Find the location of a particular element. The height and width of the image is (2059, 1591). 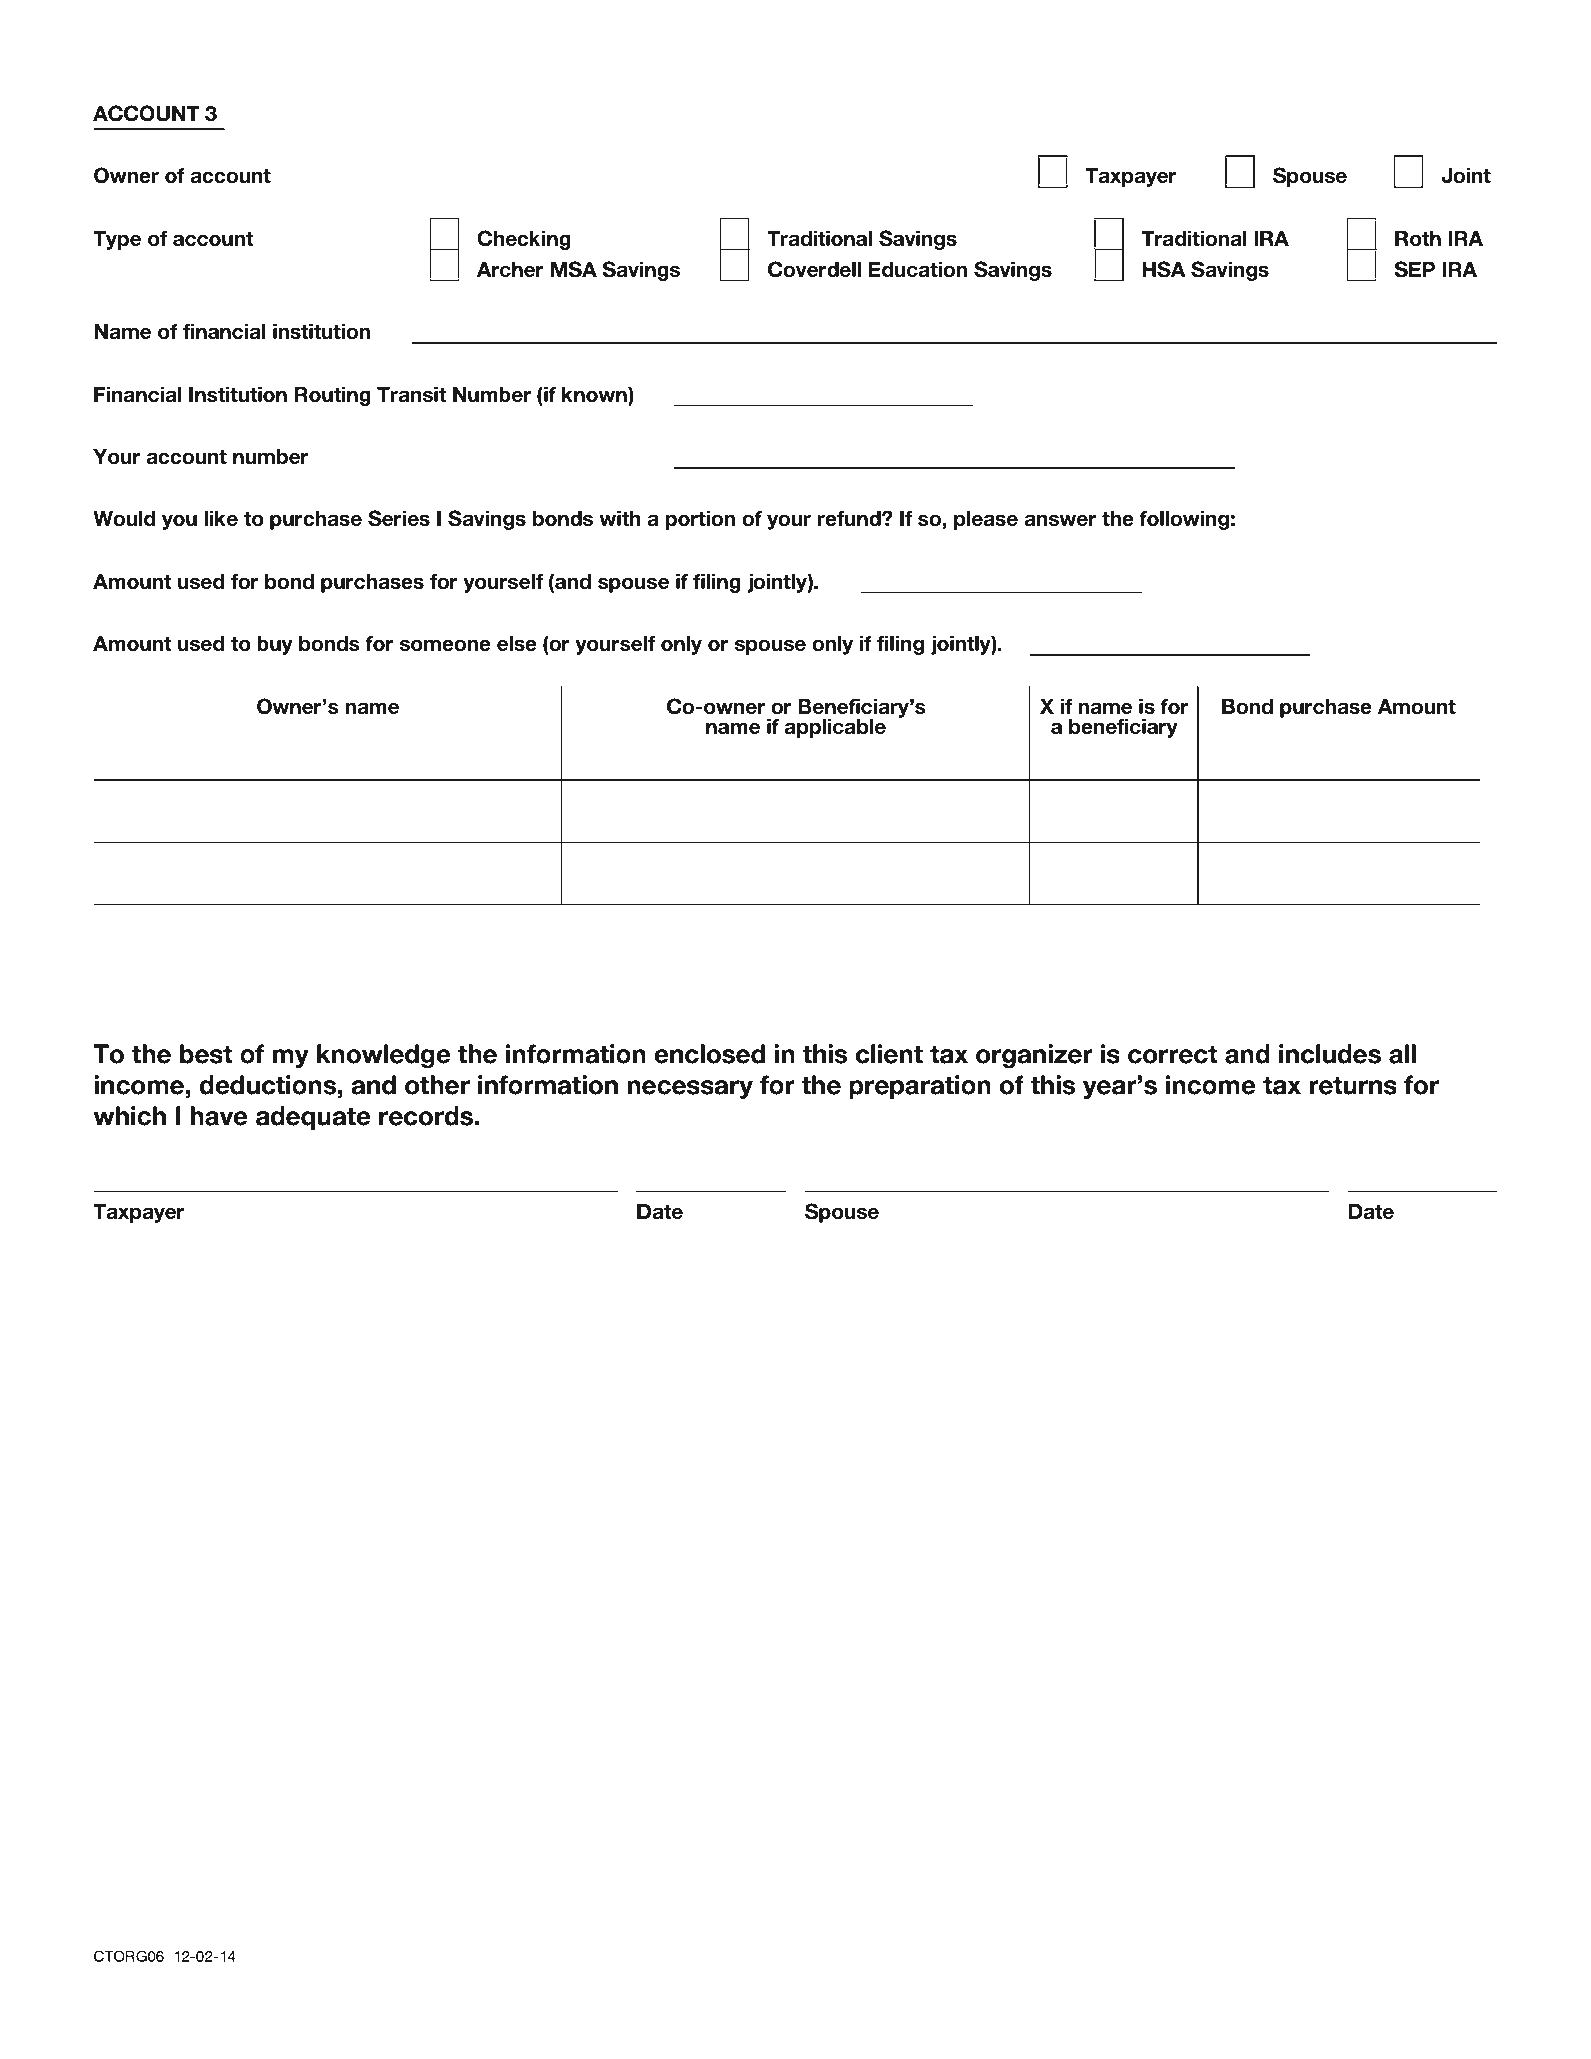

portion is located at coordinates (700, 520).
